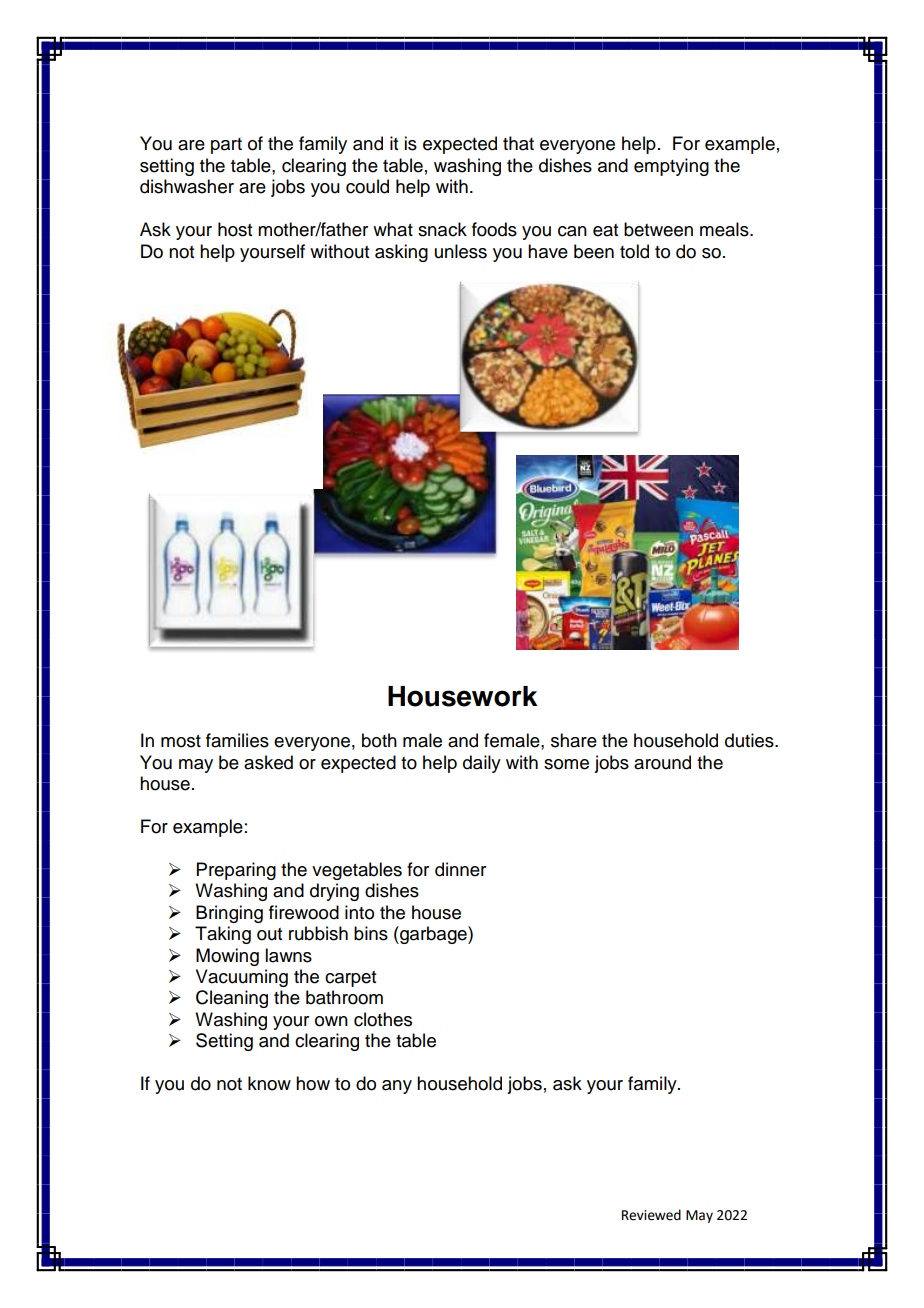 This screenshot has width=924, height=1308. I want to click on Reviewed, so click(651, 1215).
